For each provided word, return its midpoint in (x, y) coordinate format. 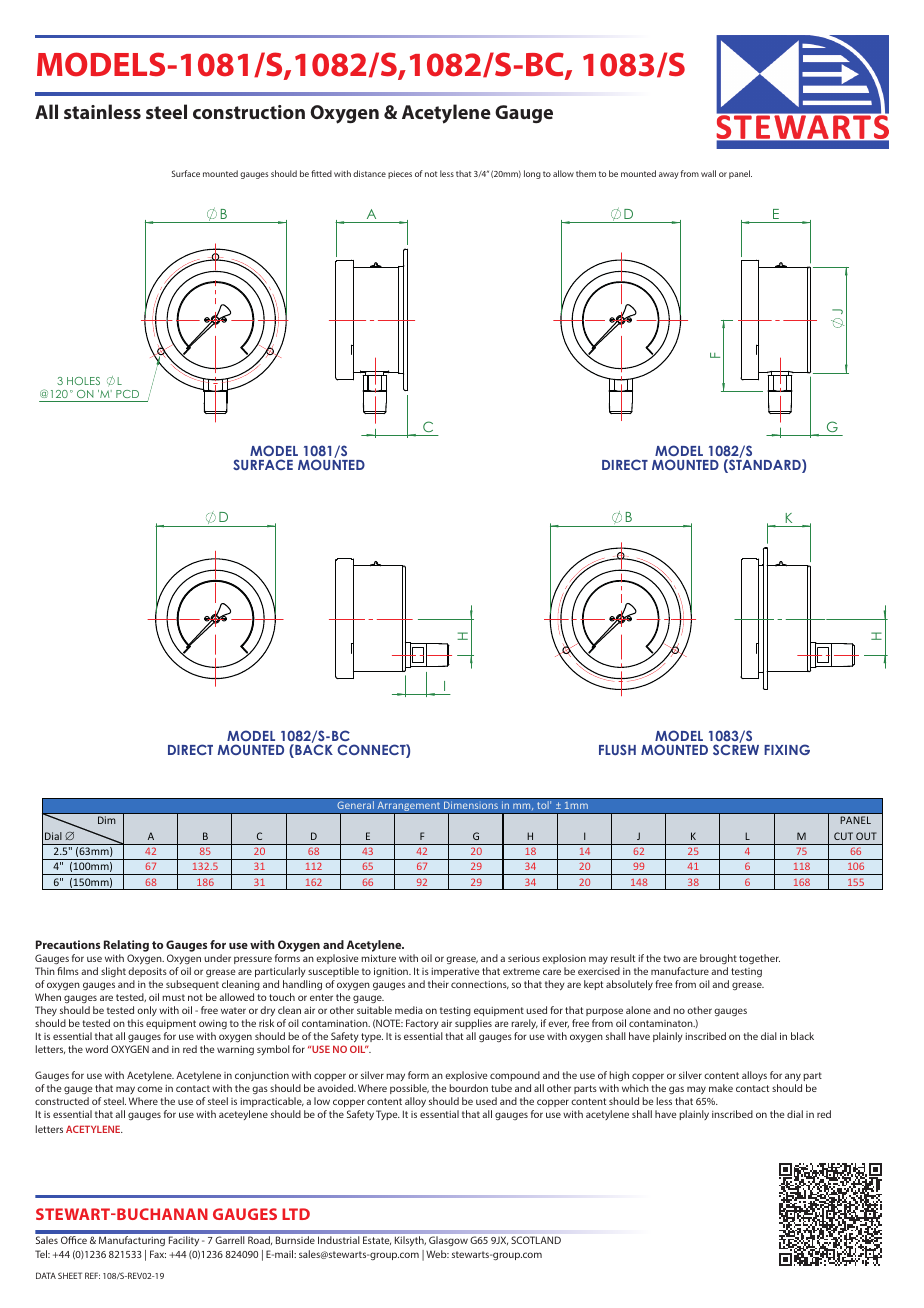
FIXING (787, 749)
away (669, 175)
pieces (400, 175)
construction (249, 112)
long (532, 174)
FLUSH (617, 749)
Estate (377, 1240)
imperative (455, 972)
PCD (128, 396)
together (759, 959)
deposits (147, 972)
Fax (158, 1254)
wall (708, 173)
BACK (313, 750)
